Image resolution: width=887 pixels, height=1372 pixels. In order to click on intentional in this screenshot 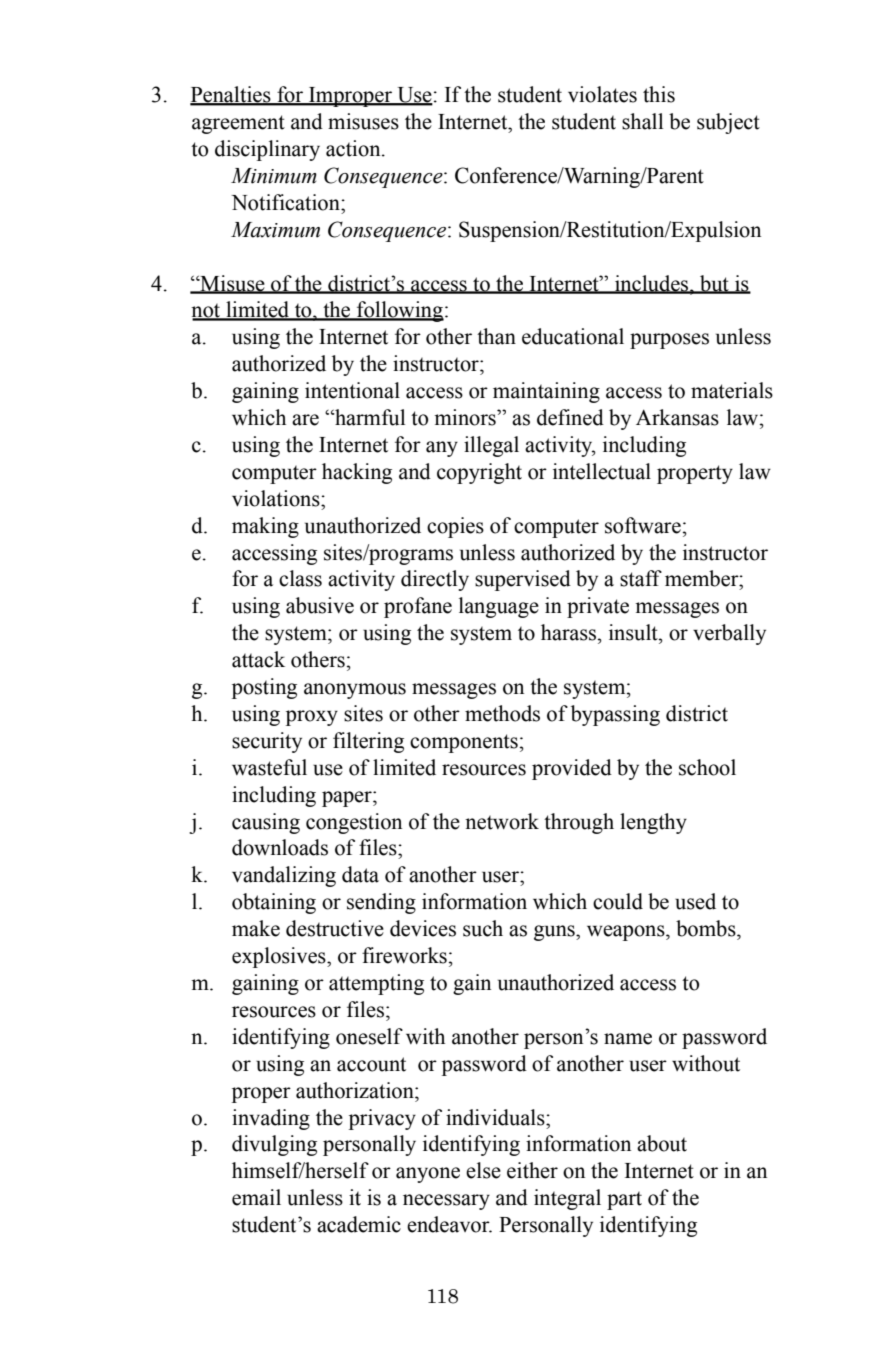, I will do `click(352, 390)`.
